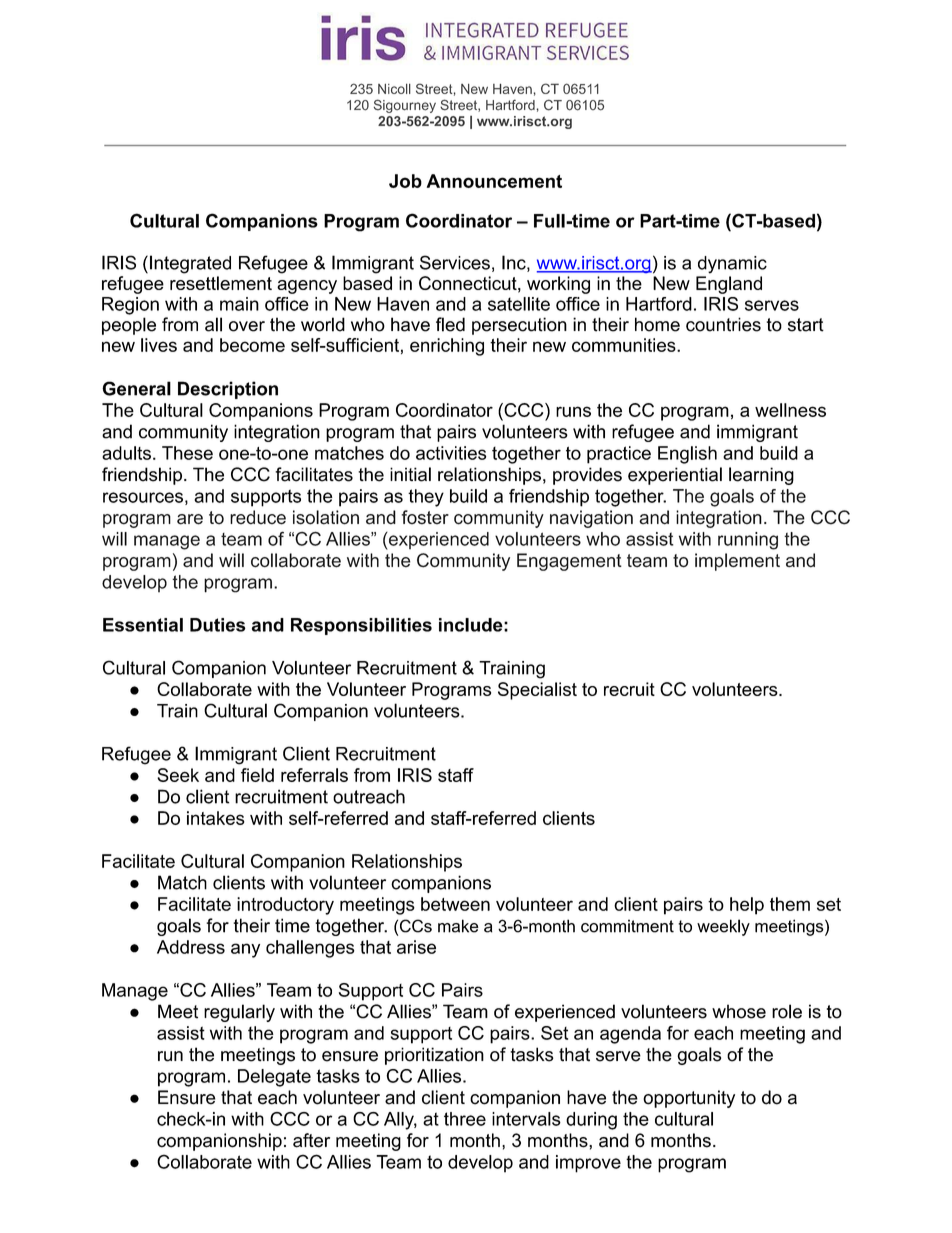 The image size is (952, 1233). Describe the element at coordinates (187, 453) in the screenshot. I see `These` at that location.
